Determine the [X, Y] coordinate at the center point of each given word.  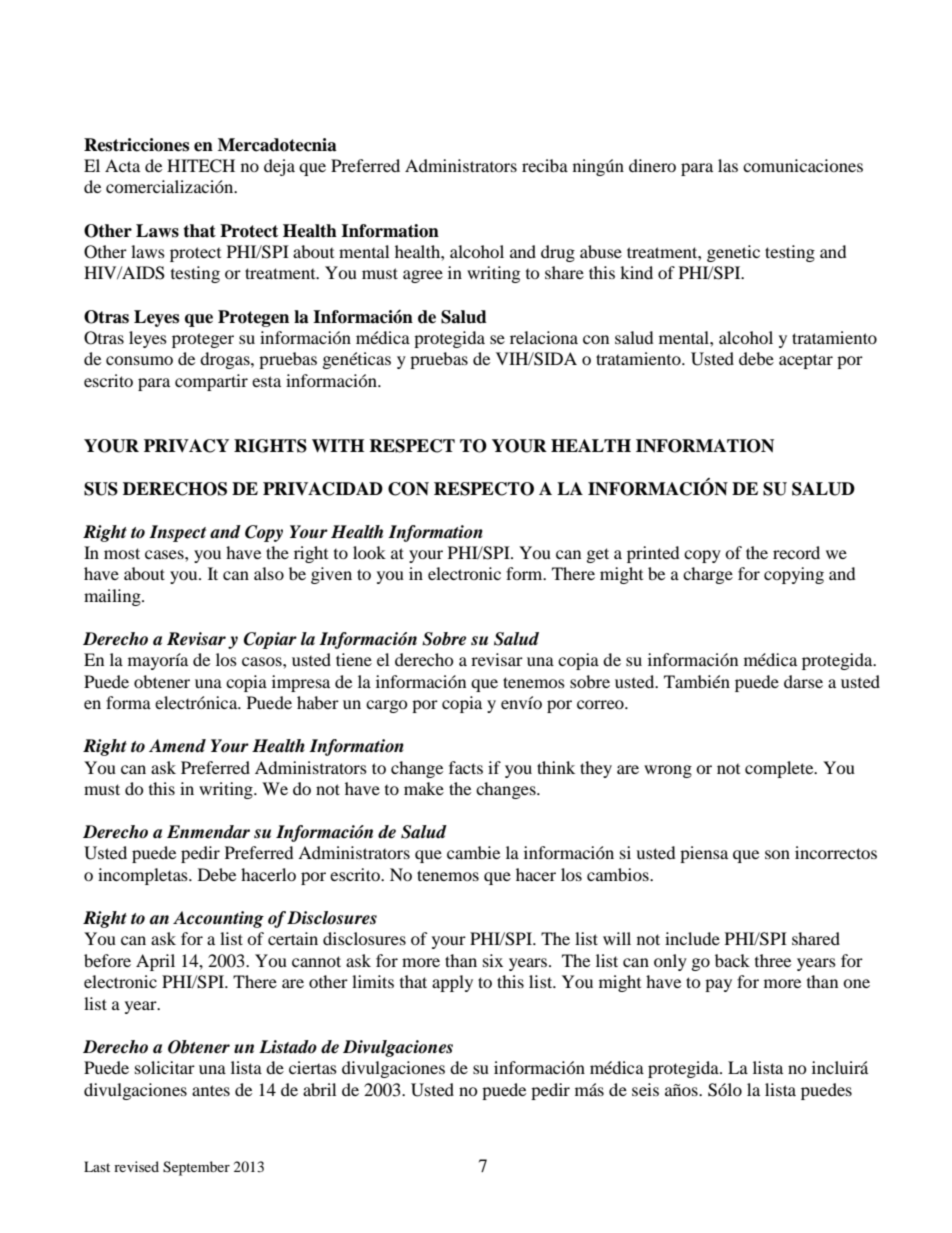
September [196, 1168]
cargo [387, 706]
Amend [177, 746]
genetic [733, 253]
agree [423, 276]
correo [601, 704]
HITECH [201, 166]
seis [645, 1089]
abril [319, 1089]
